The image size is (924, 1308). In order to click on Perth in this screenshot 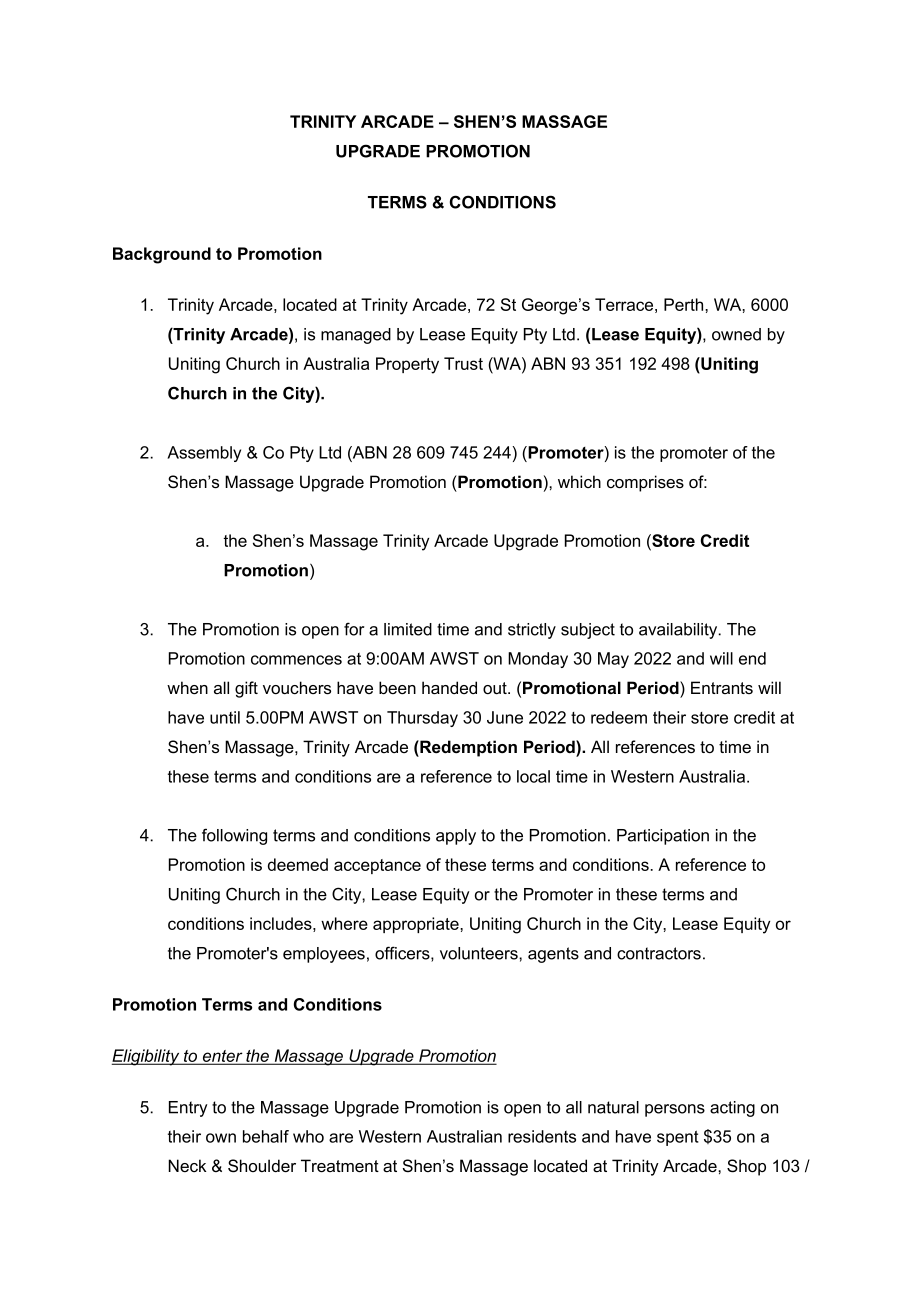, I will do `click(685, 304)`.
